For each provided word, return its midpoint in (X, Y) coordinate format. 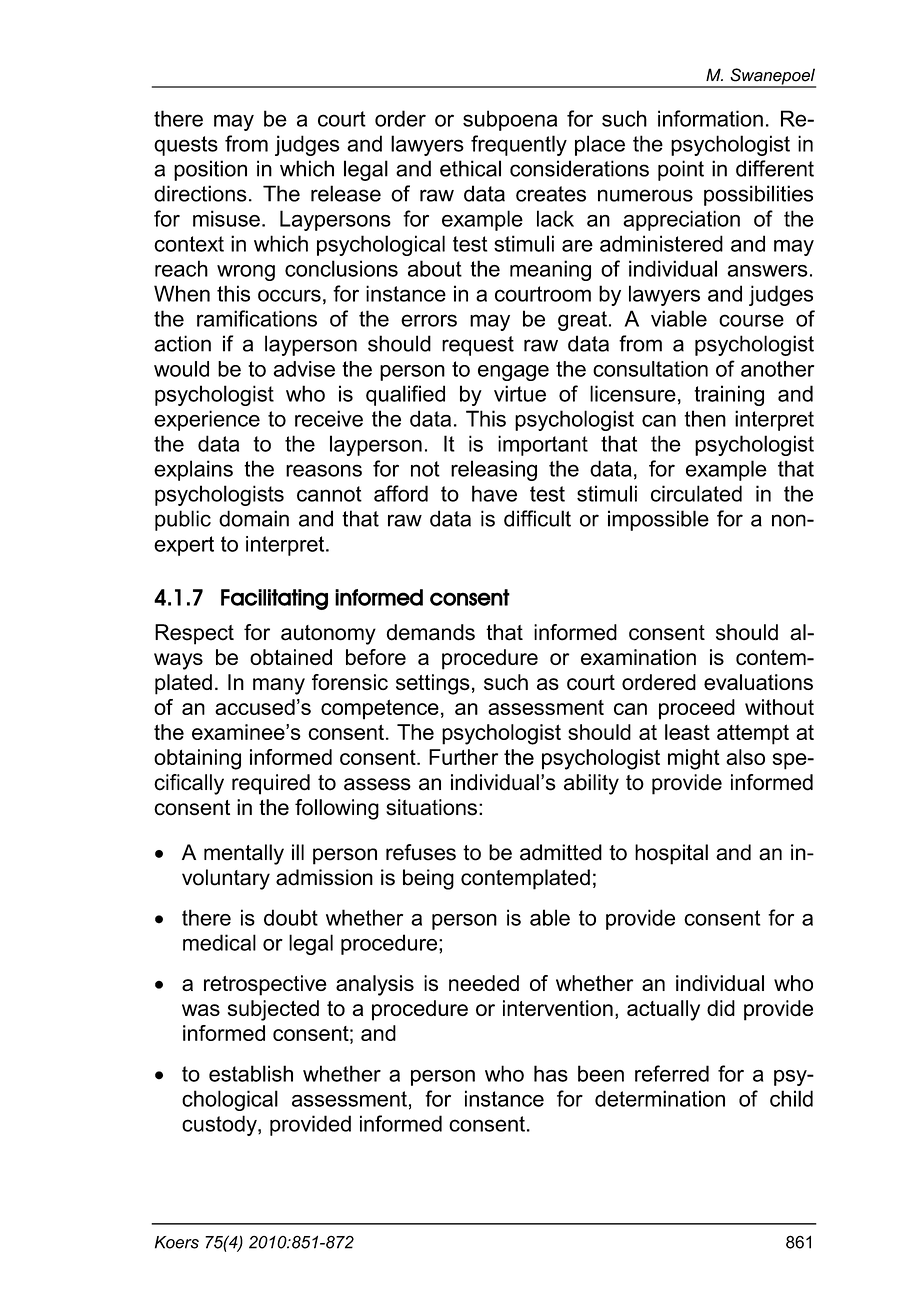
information (710, 118)
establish (251, 1073)
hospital (671, 854)
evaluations (758, 682)
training (729, 395)
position (210, 170)
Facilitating (274, 599)
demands (431, 632)
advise (304, 369)
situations (431, 807)
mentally (244, 854)
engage (513, 373)
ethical (470, 168)
